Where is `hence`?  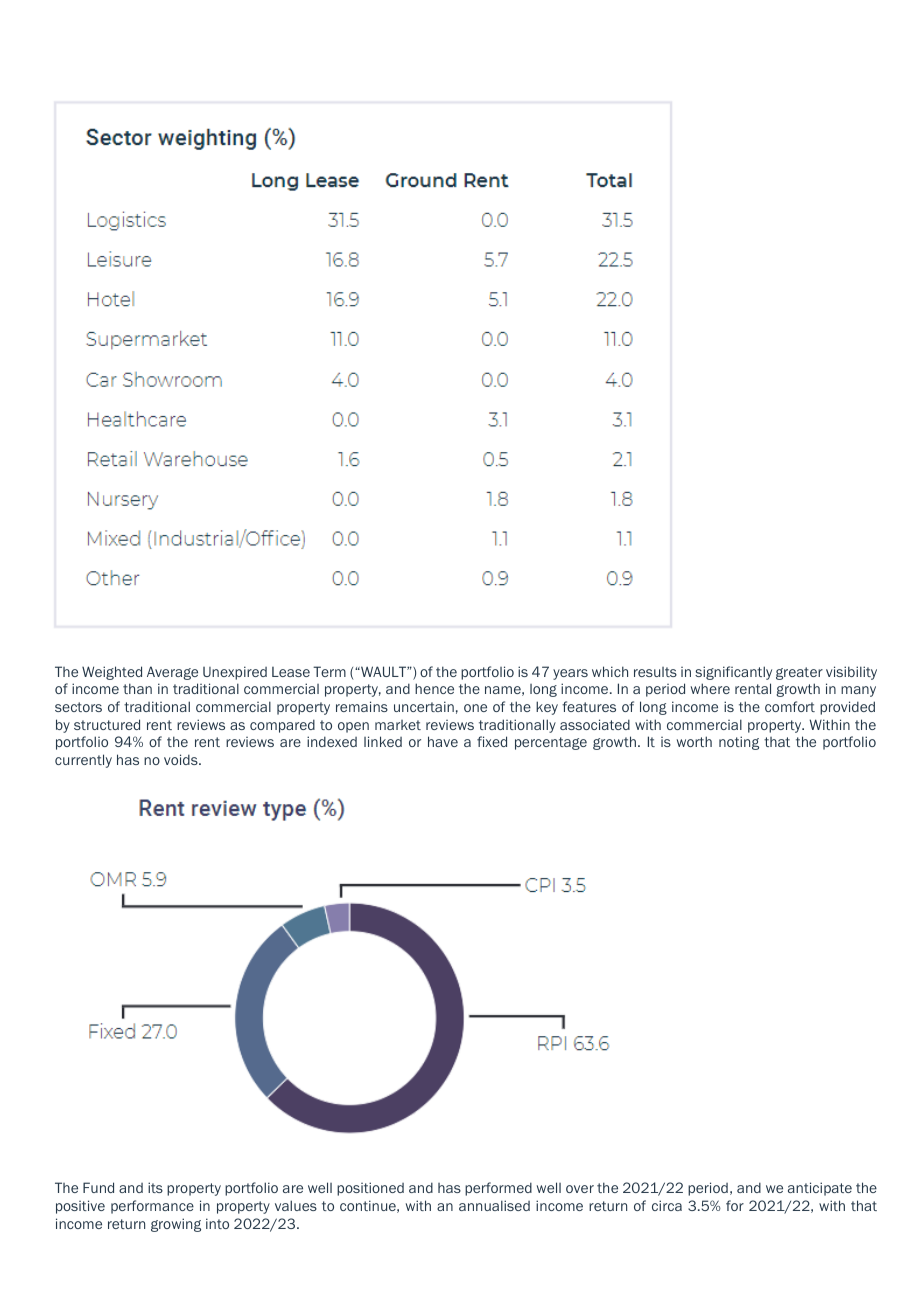
hence is located at coordinates (434, 688).
